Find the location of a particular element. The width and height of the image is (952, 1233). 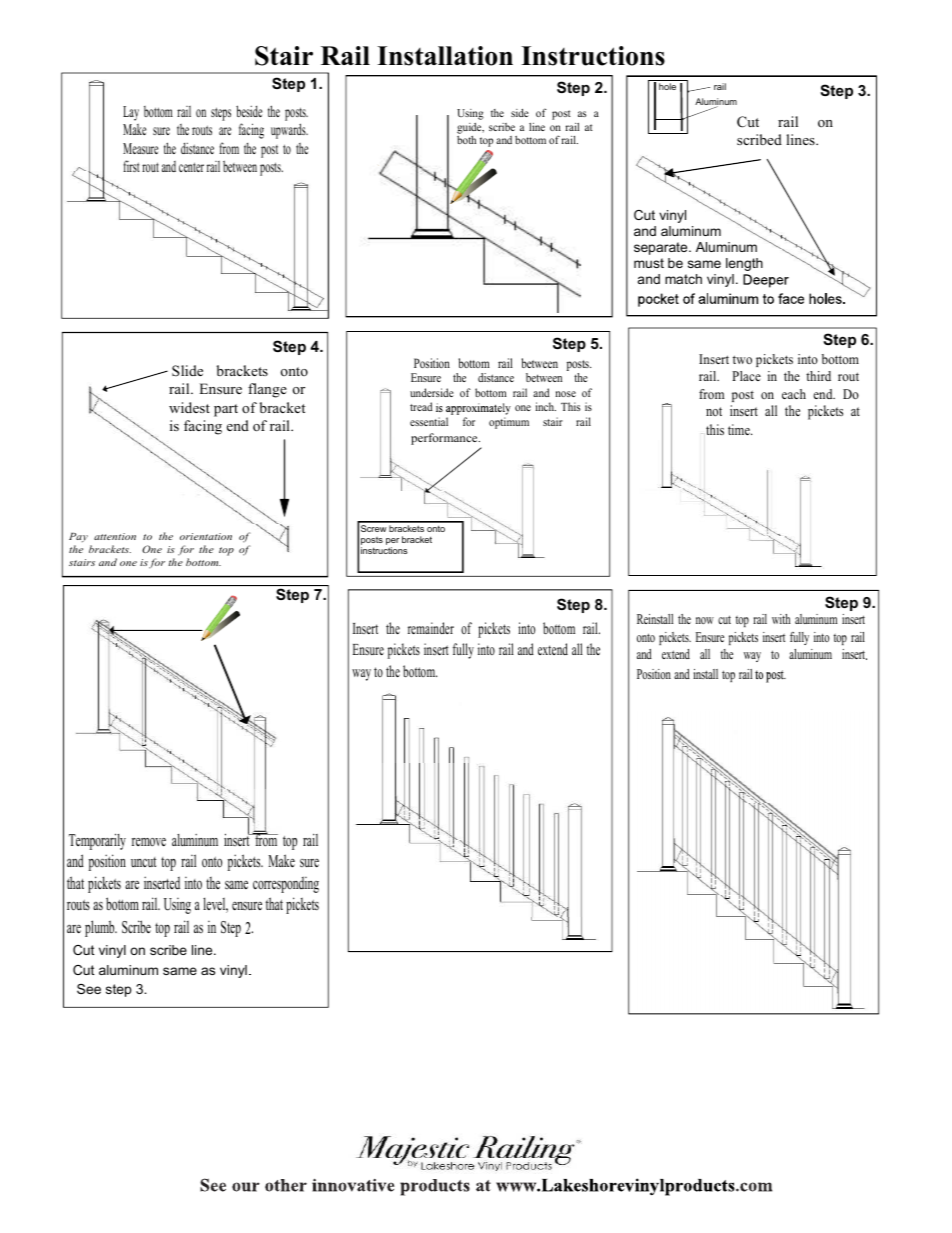

hole is located at coordinates (667, 86).
